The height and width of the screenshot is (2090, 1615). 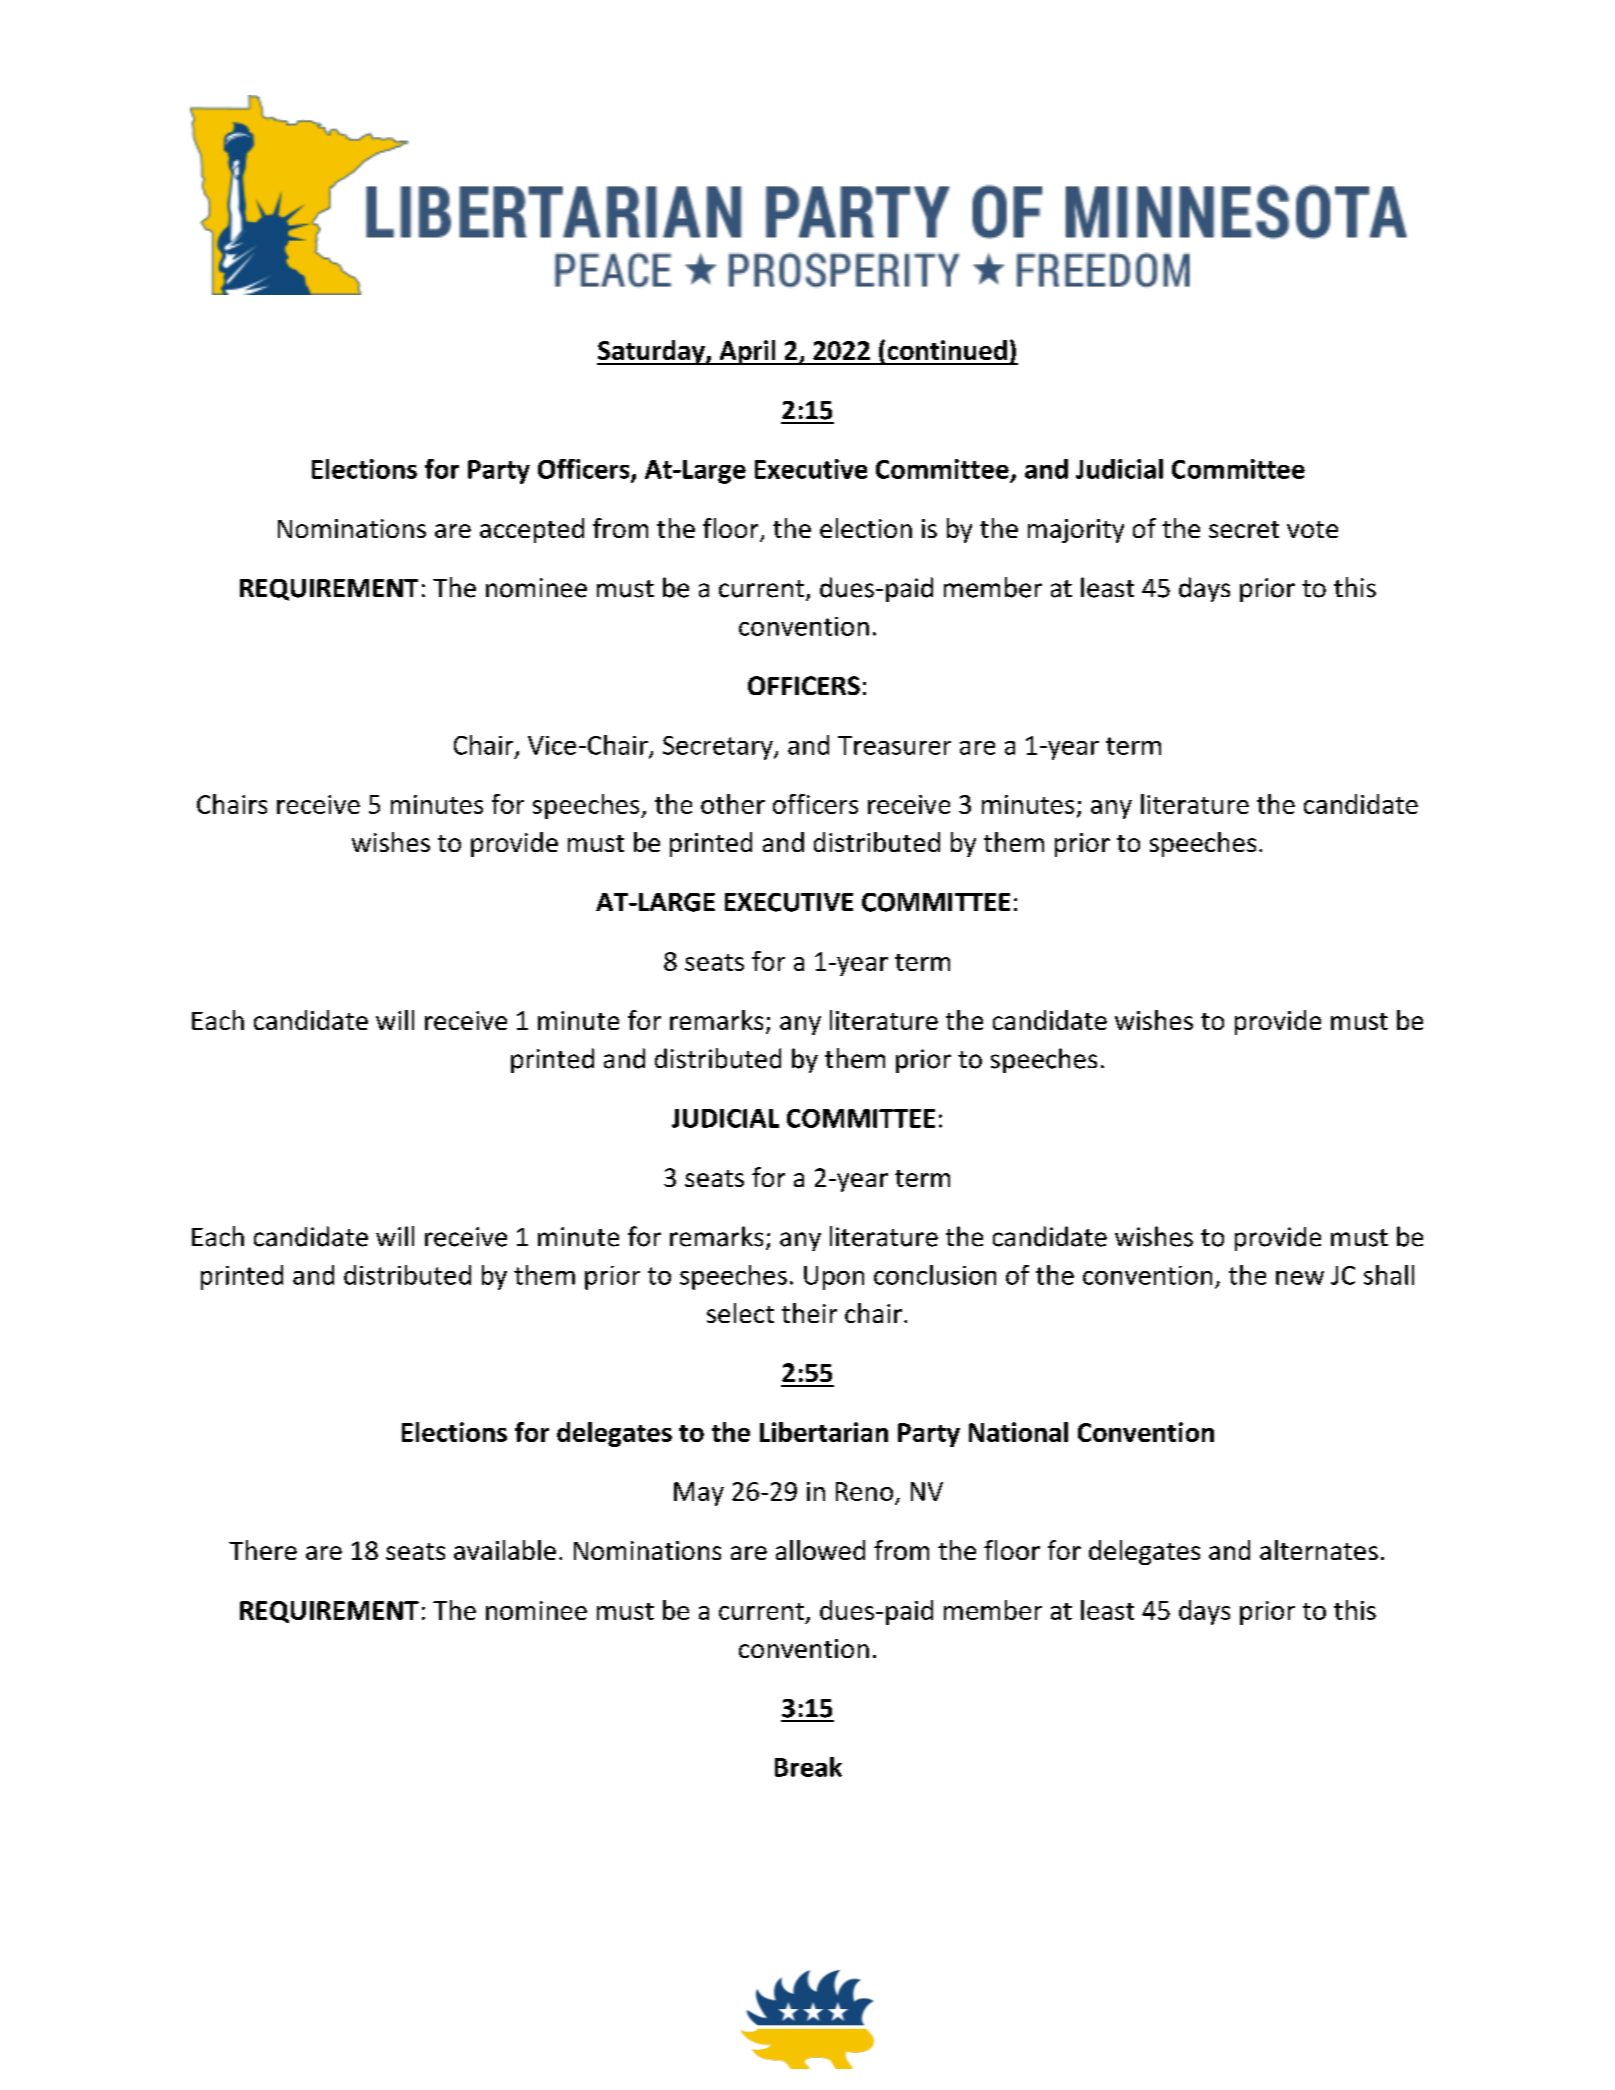 I want to click on April, so click(x=747, y=352).
